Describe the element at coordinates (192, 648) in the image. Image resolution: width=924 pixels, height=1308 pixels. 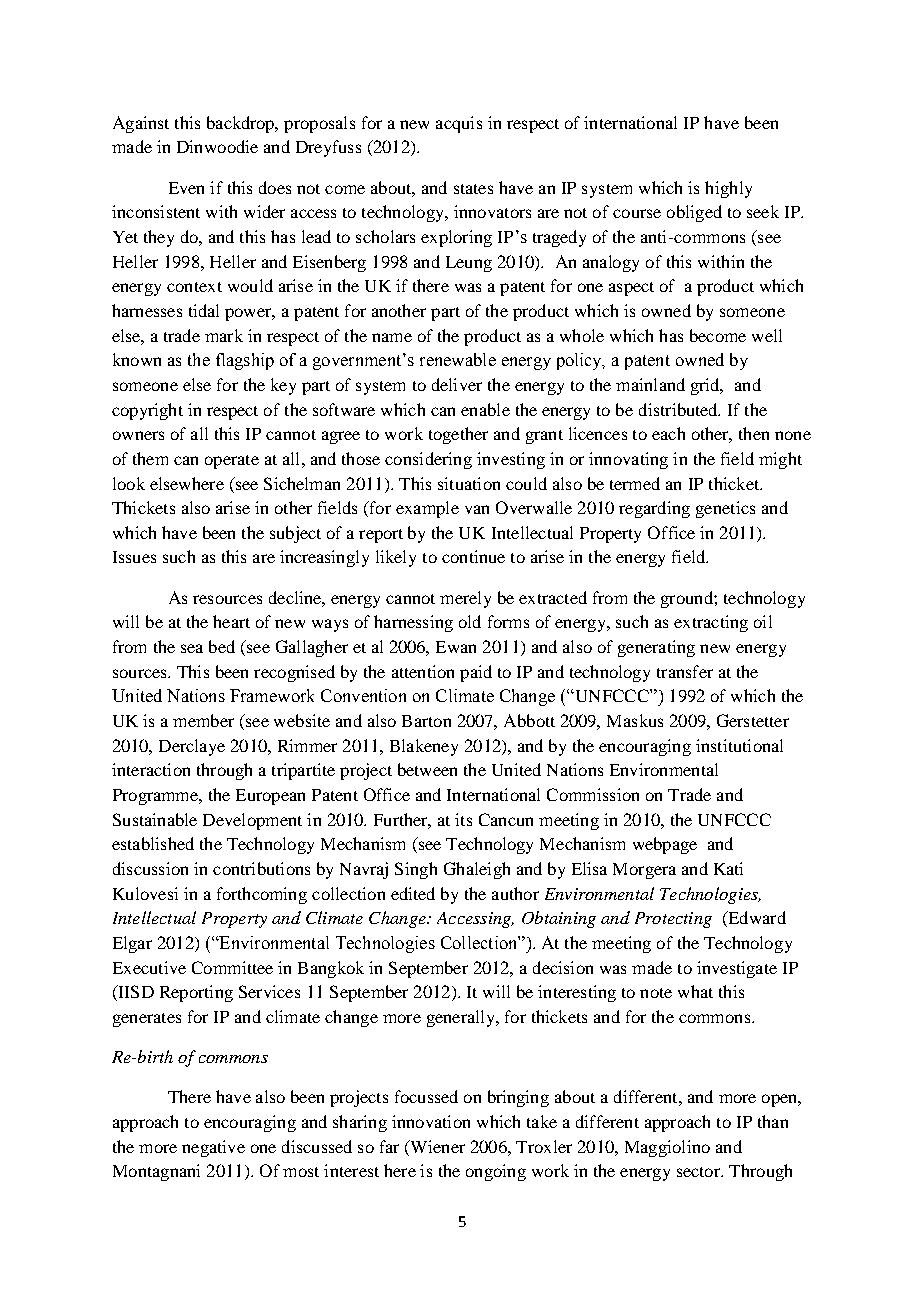
I see `sea` at that location.
